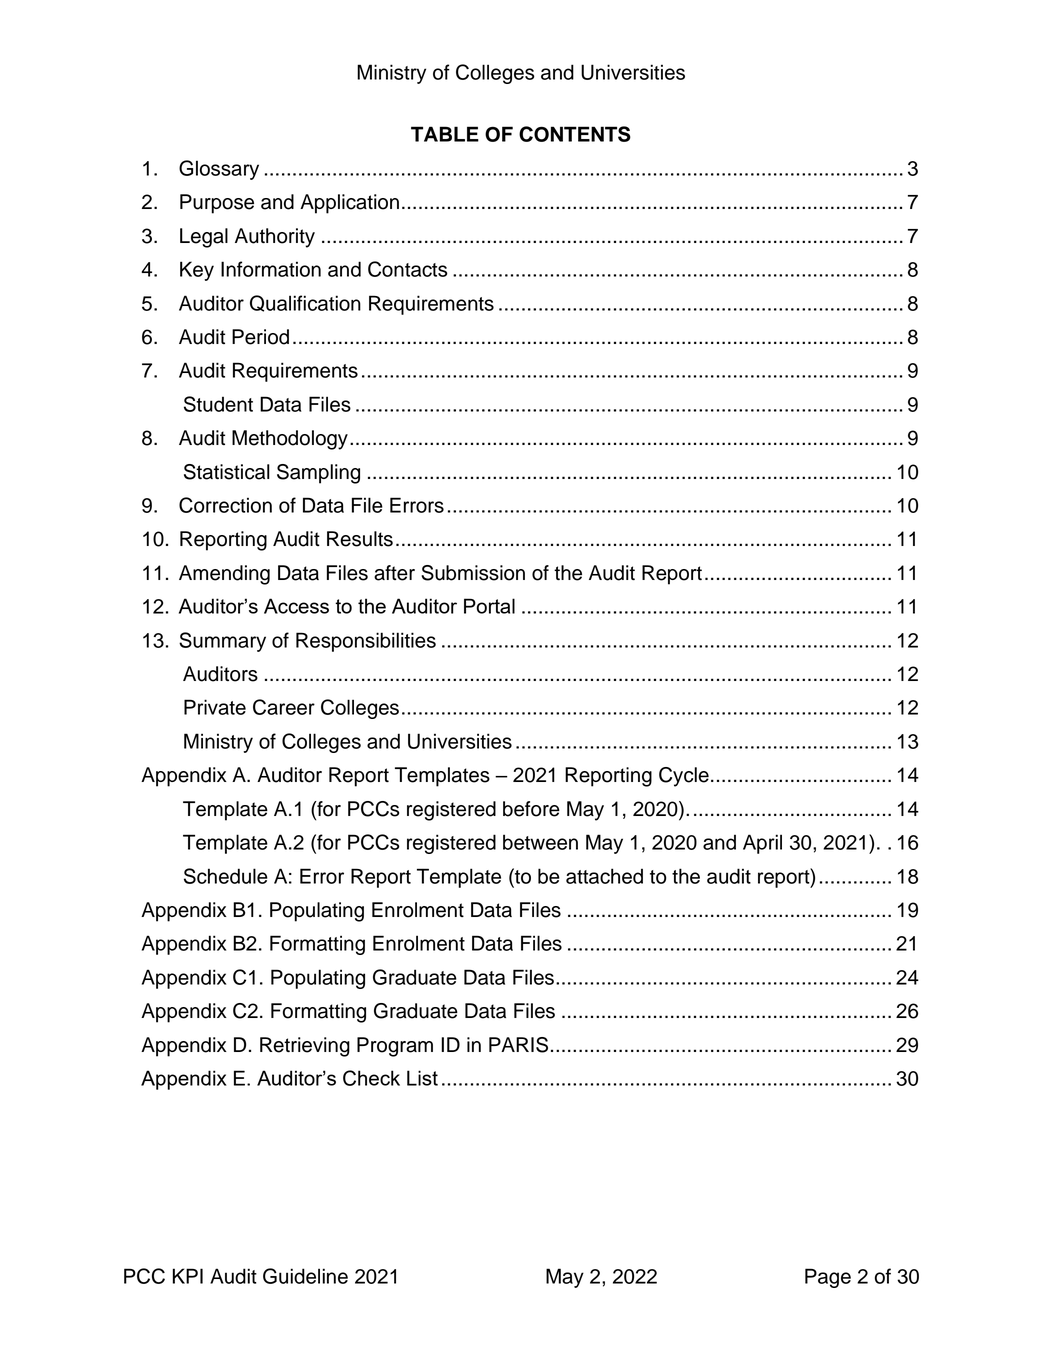 This screenshot has width=1042, height=1348. What do you see at coordinates (489, 606) in the screenshot?
I see `Portal` at bounding box center [489, 606].
